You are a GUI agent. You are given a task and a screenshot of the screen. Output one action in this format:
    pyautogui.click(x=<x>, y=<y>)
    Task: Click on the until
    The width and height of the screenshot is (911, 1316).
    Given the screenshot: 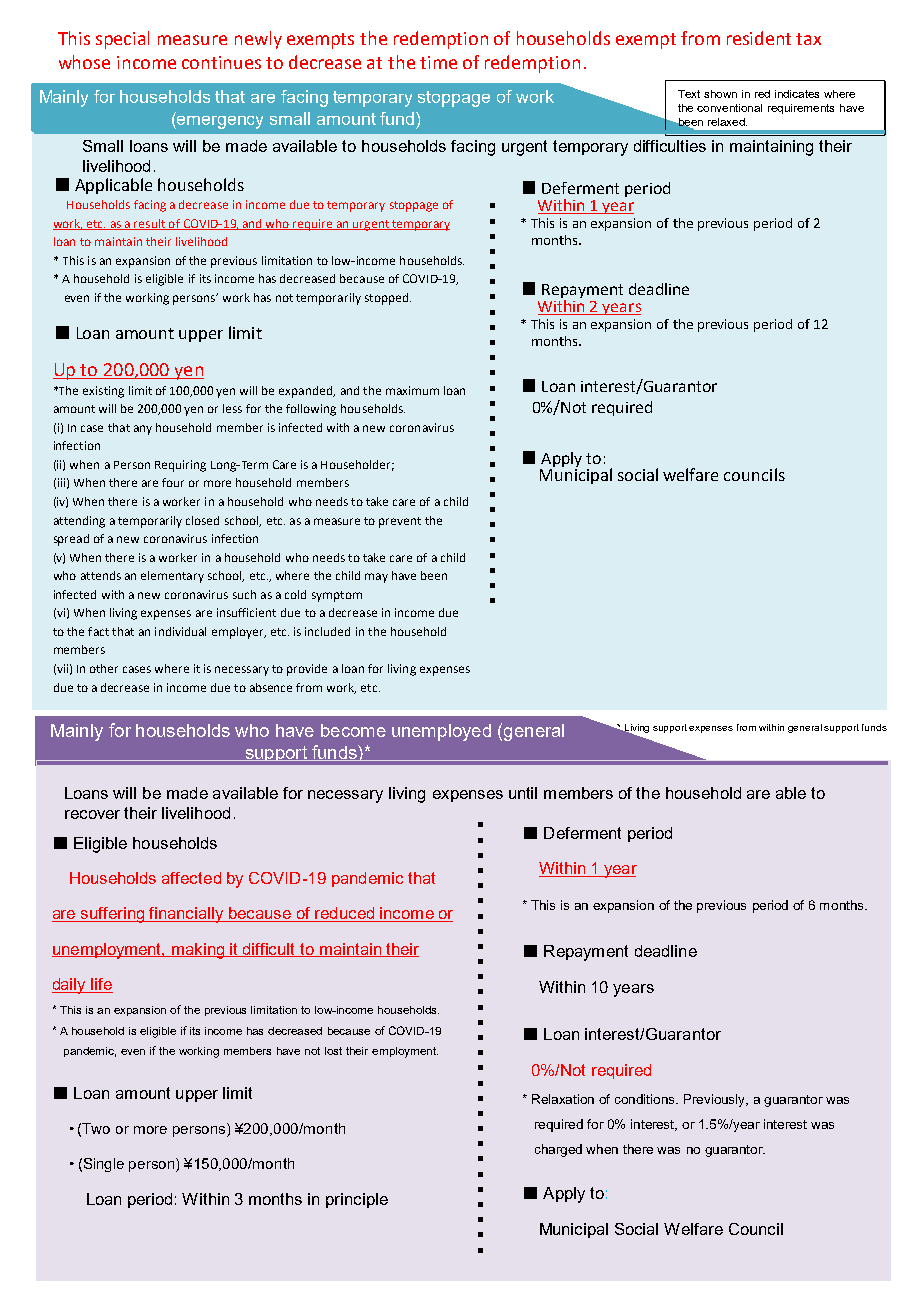 What is the action you would take?
    pyautogui.click(x=523, y=793)
